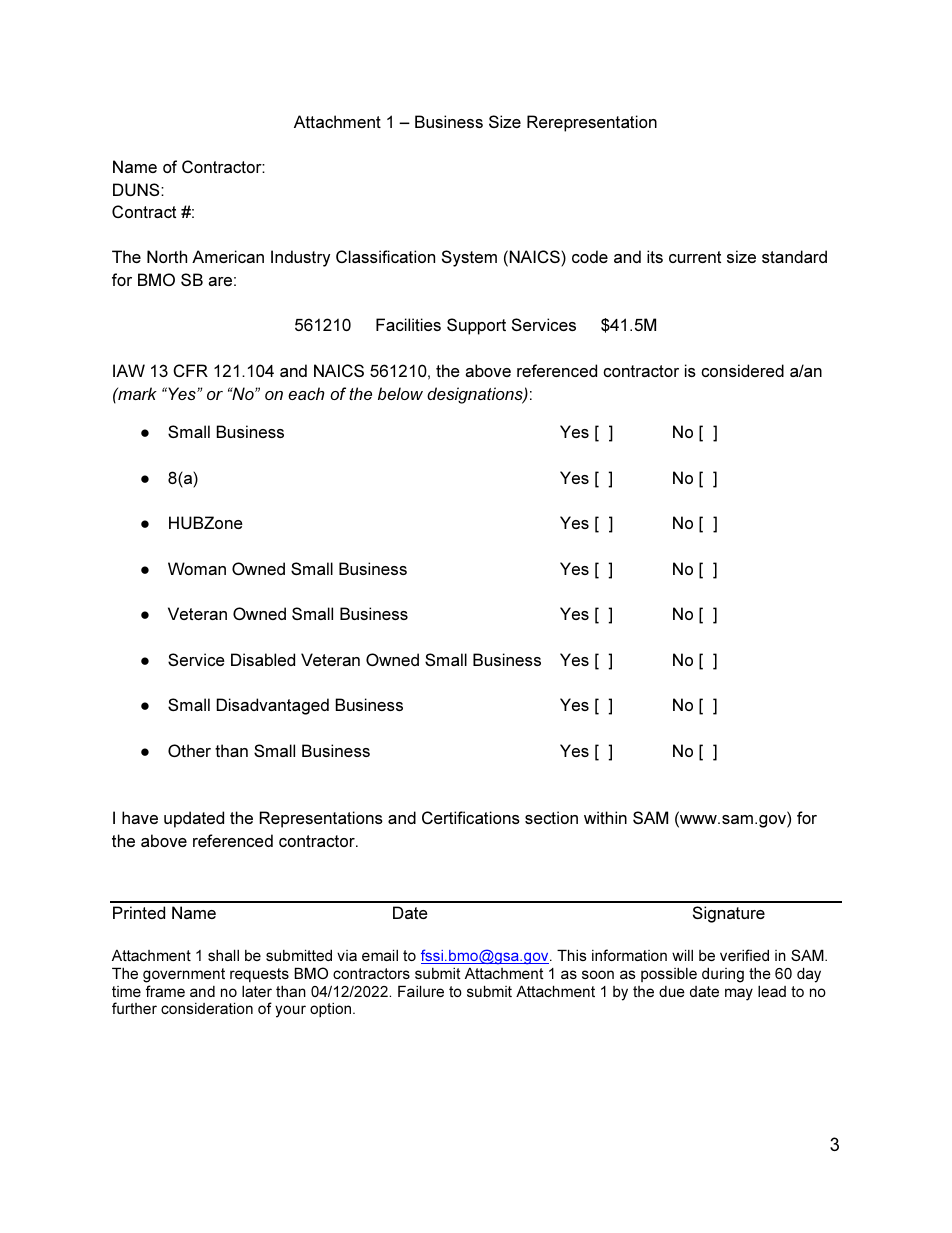  I want to click on Failure, so click(421, 991).
